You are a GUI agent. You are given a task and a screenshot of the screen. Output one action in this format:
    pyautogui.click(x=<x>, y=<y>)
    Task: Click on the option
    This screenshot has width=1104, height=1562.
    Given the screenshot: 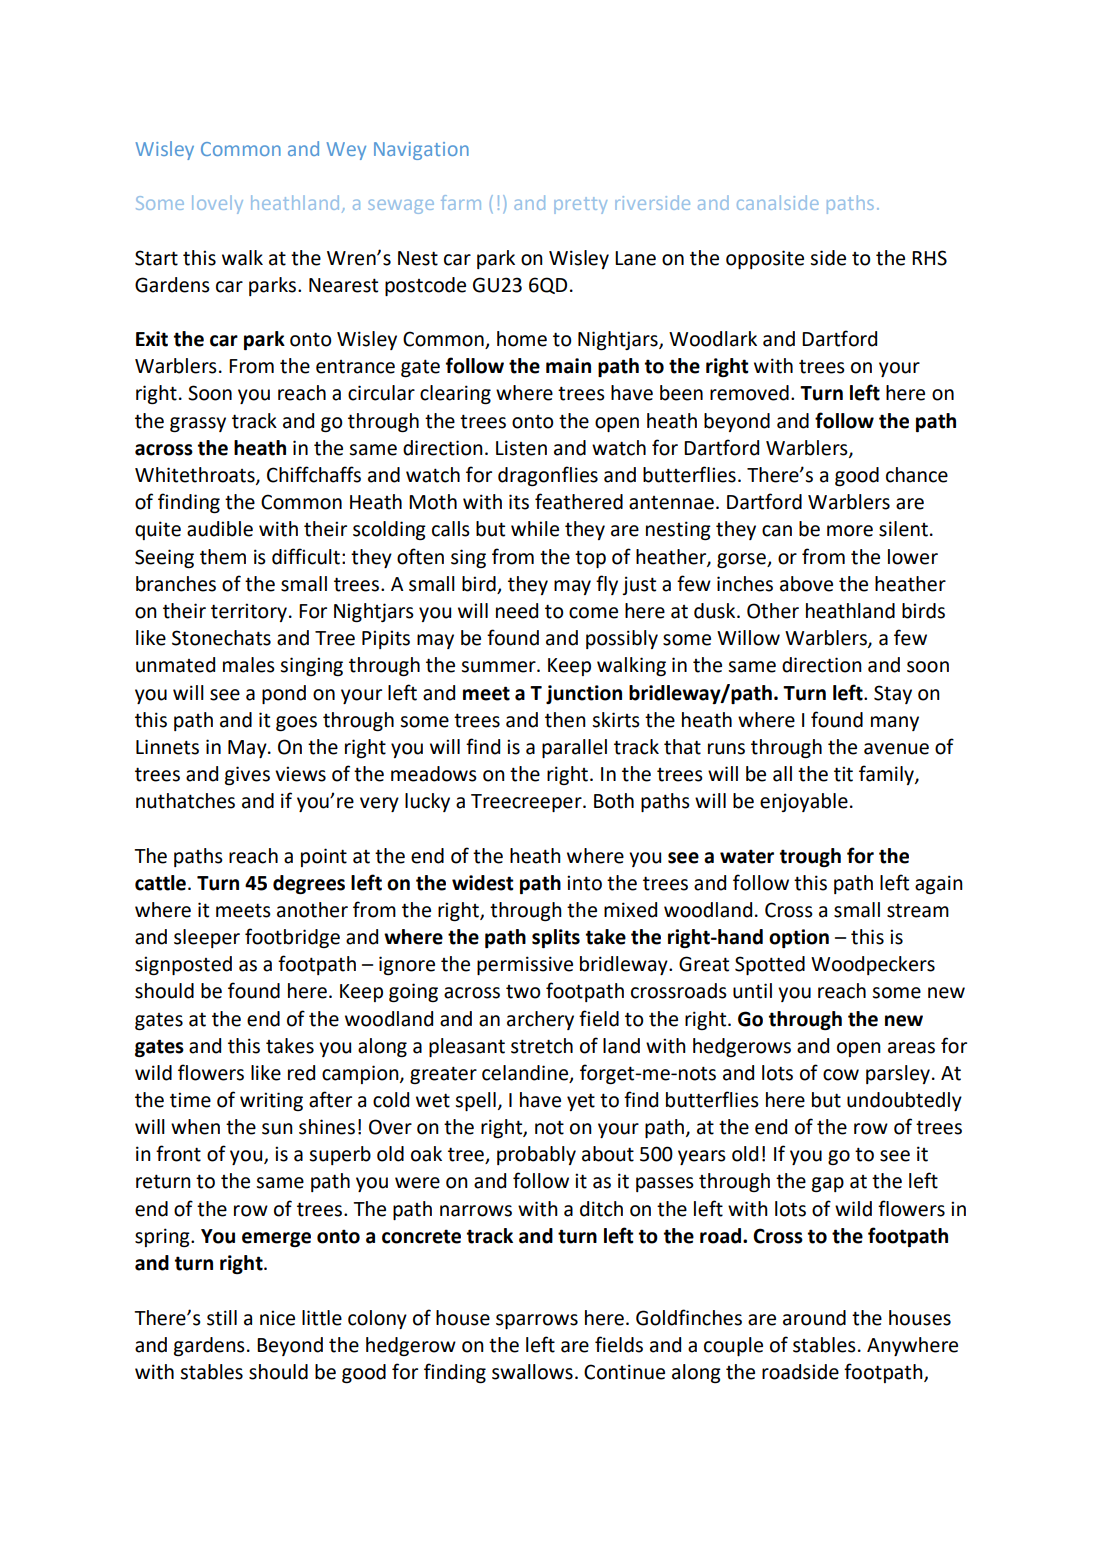 What is the action you would take?
    pyautogui.click(x=799, y=938)
